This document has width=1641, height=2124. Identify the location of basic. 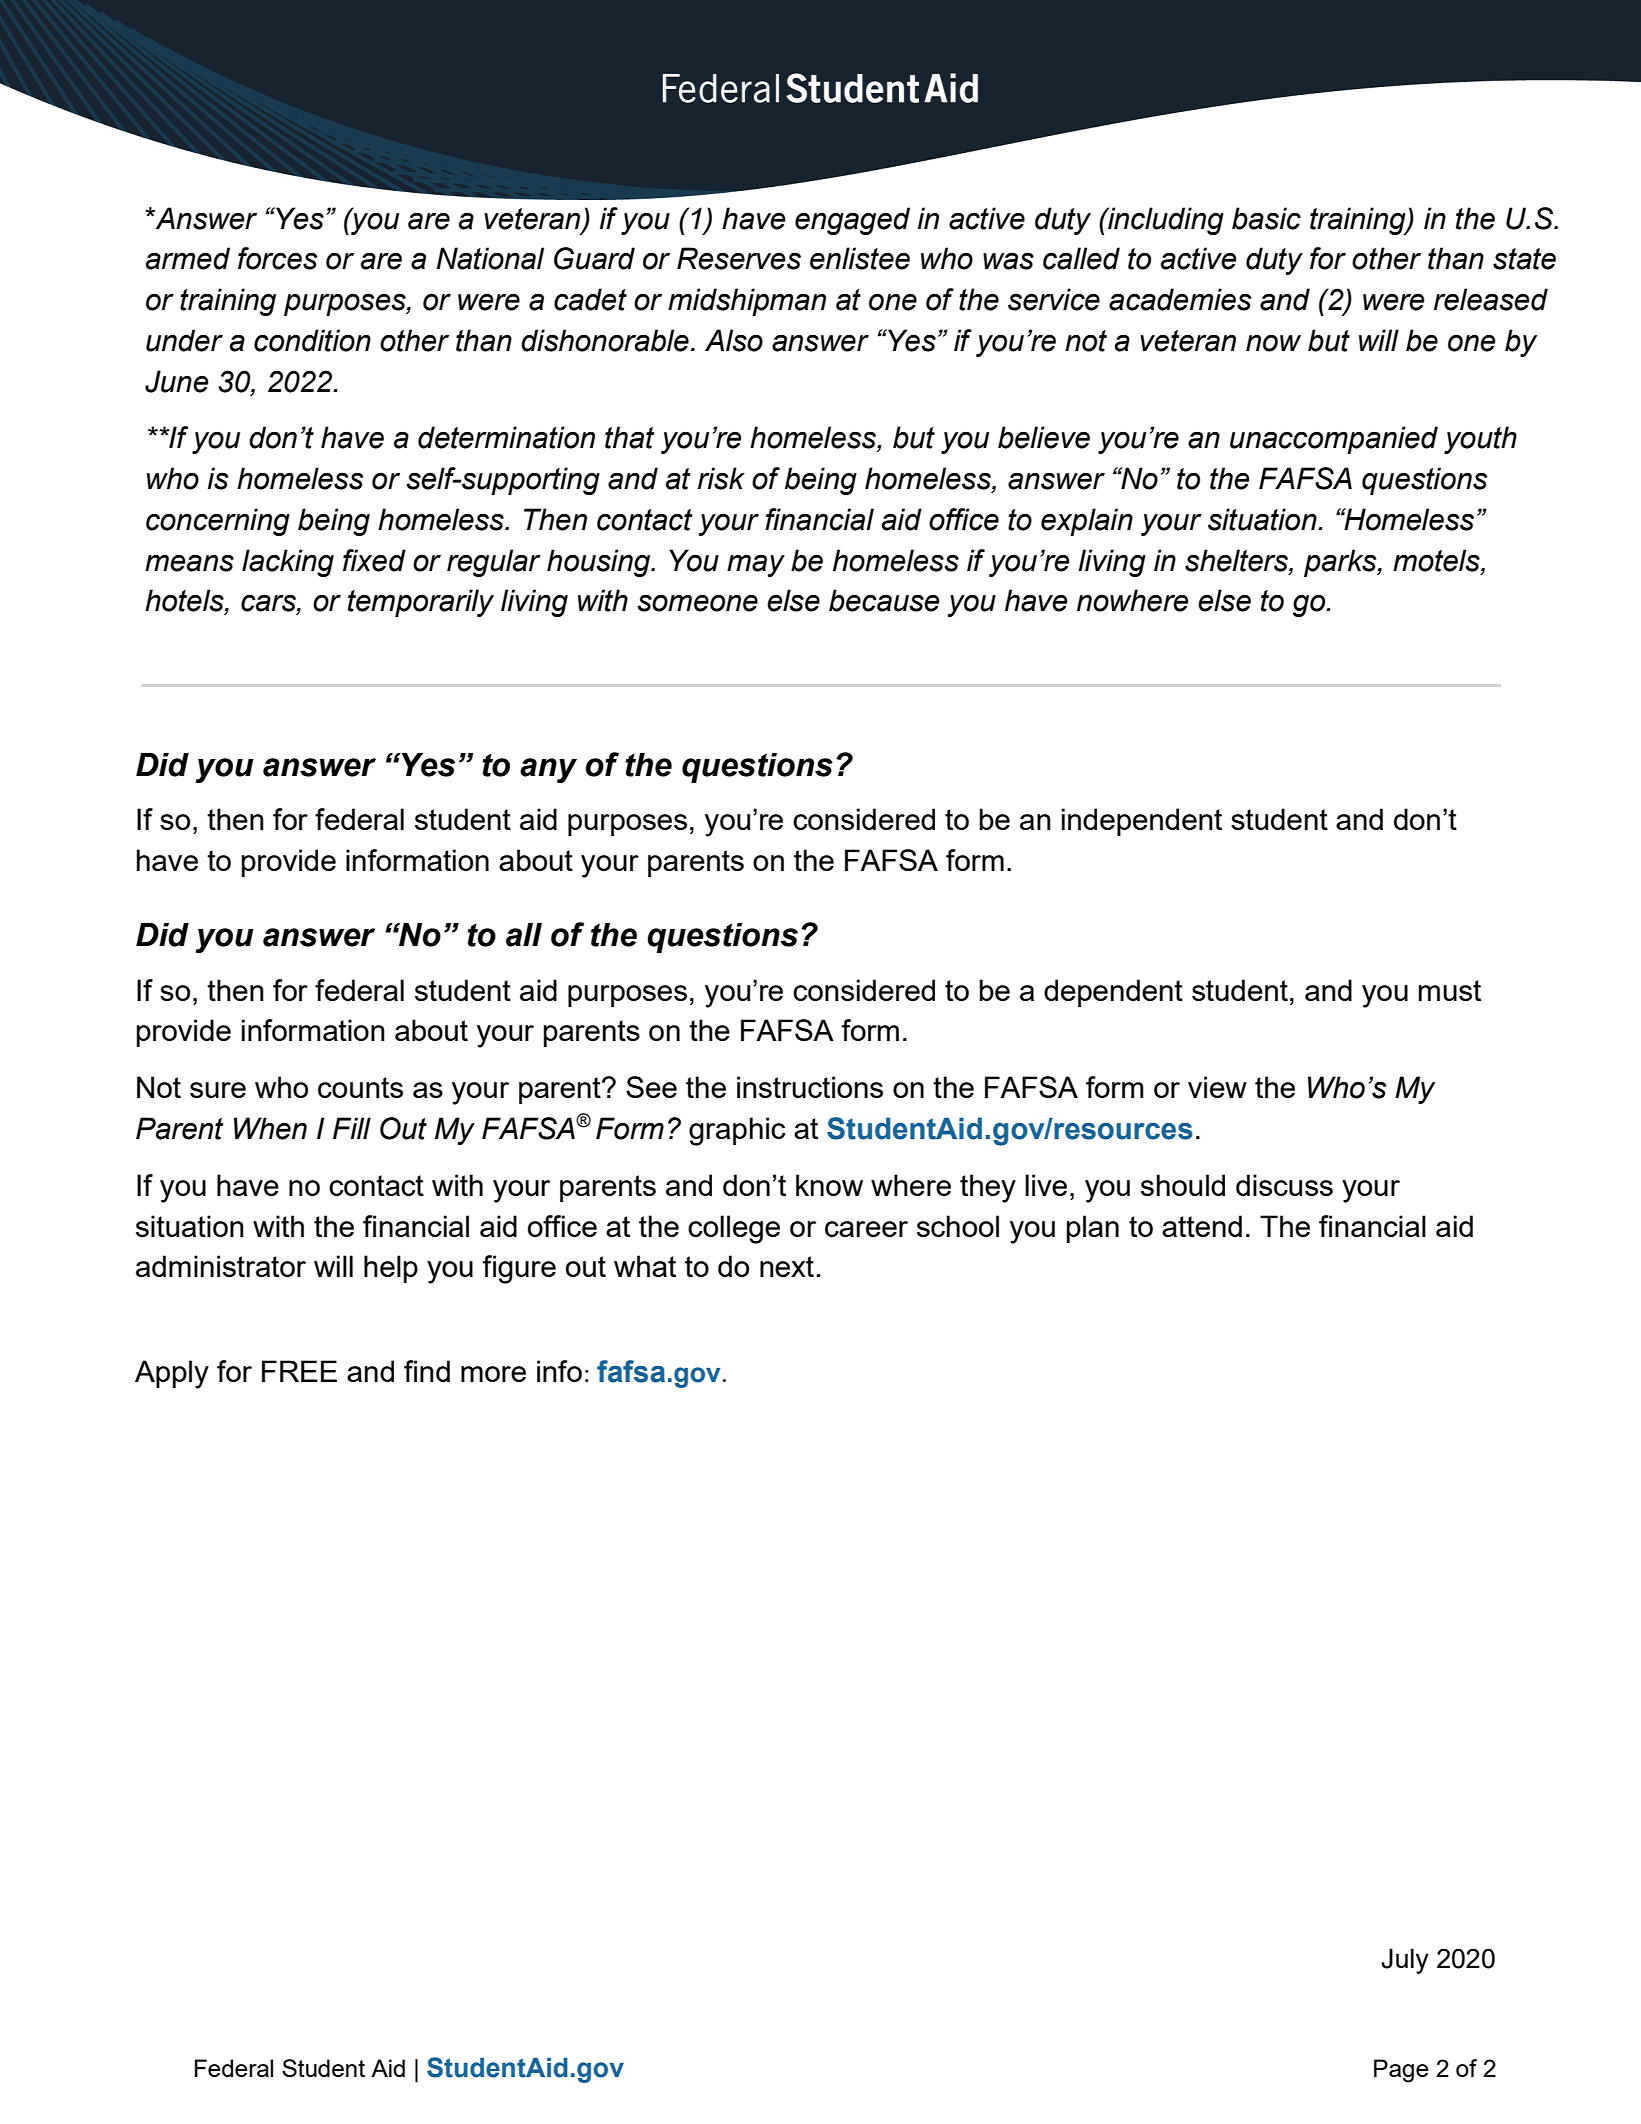
(1266, 218).
